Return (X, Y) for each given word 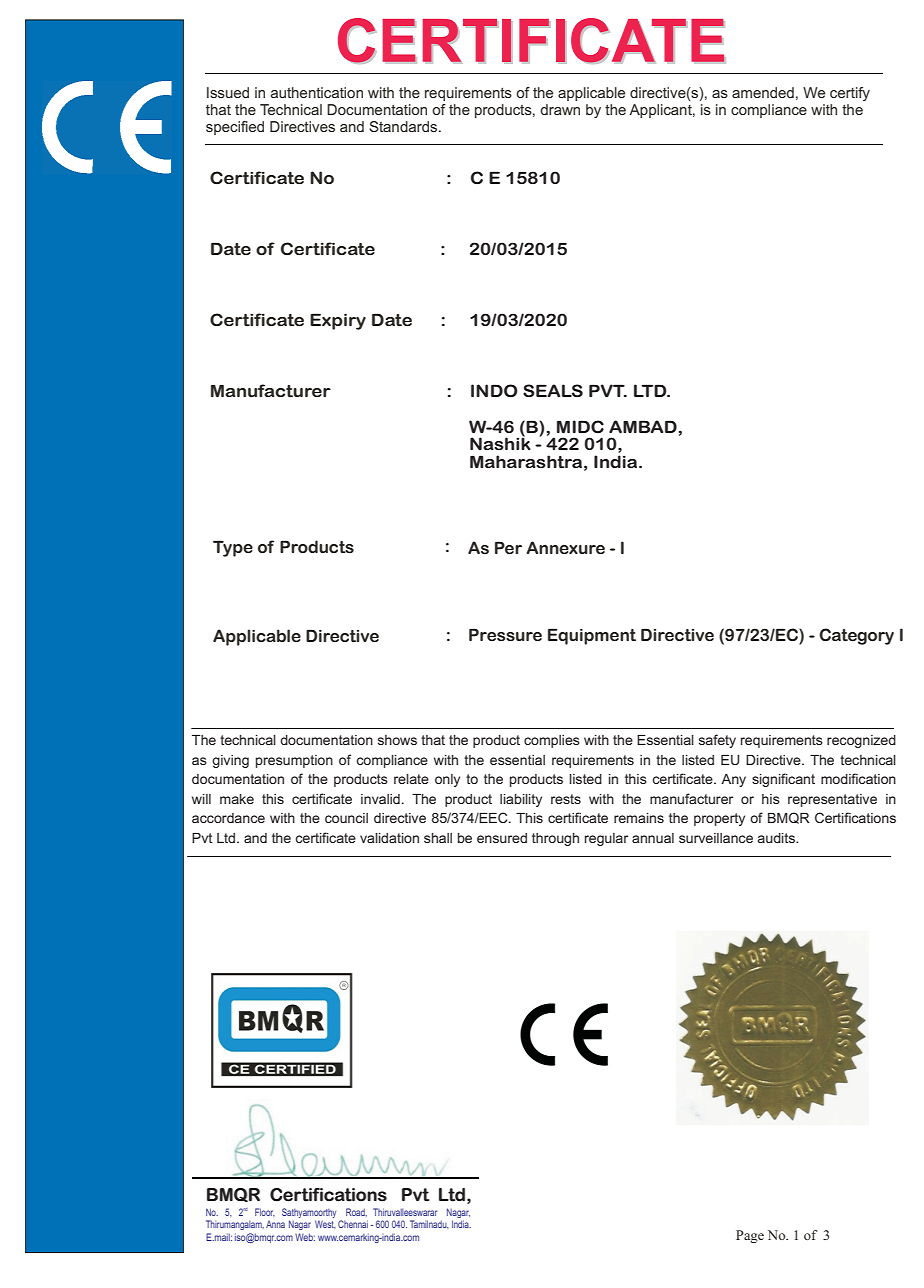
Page (750, 1236)
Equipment (592, 636)
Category (856, 636)
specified (235, 128)
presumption (294, 761)
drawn (560, 109)
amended (763, 92)
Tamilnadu (429, 1224)
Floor (265, 1212)
